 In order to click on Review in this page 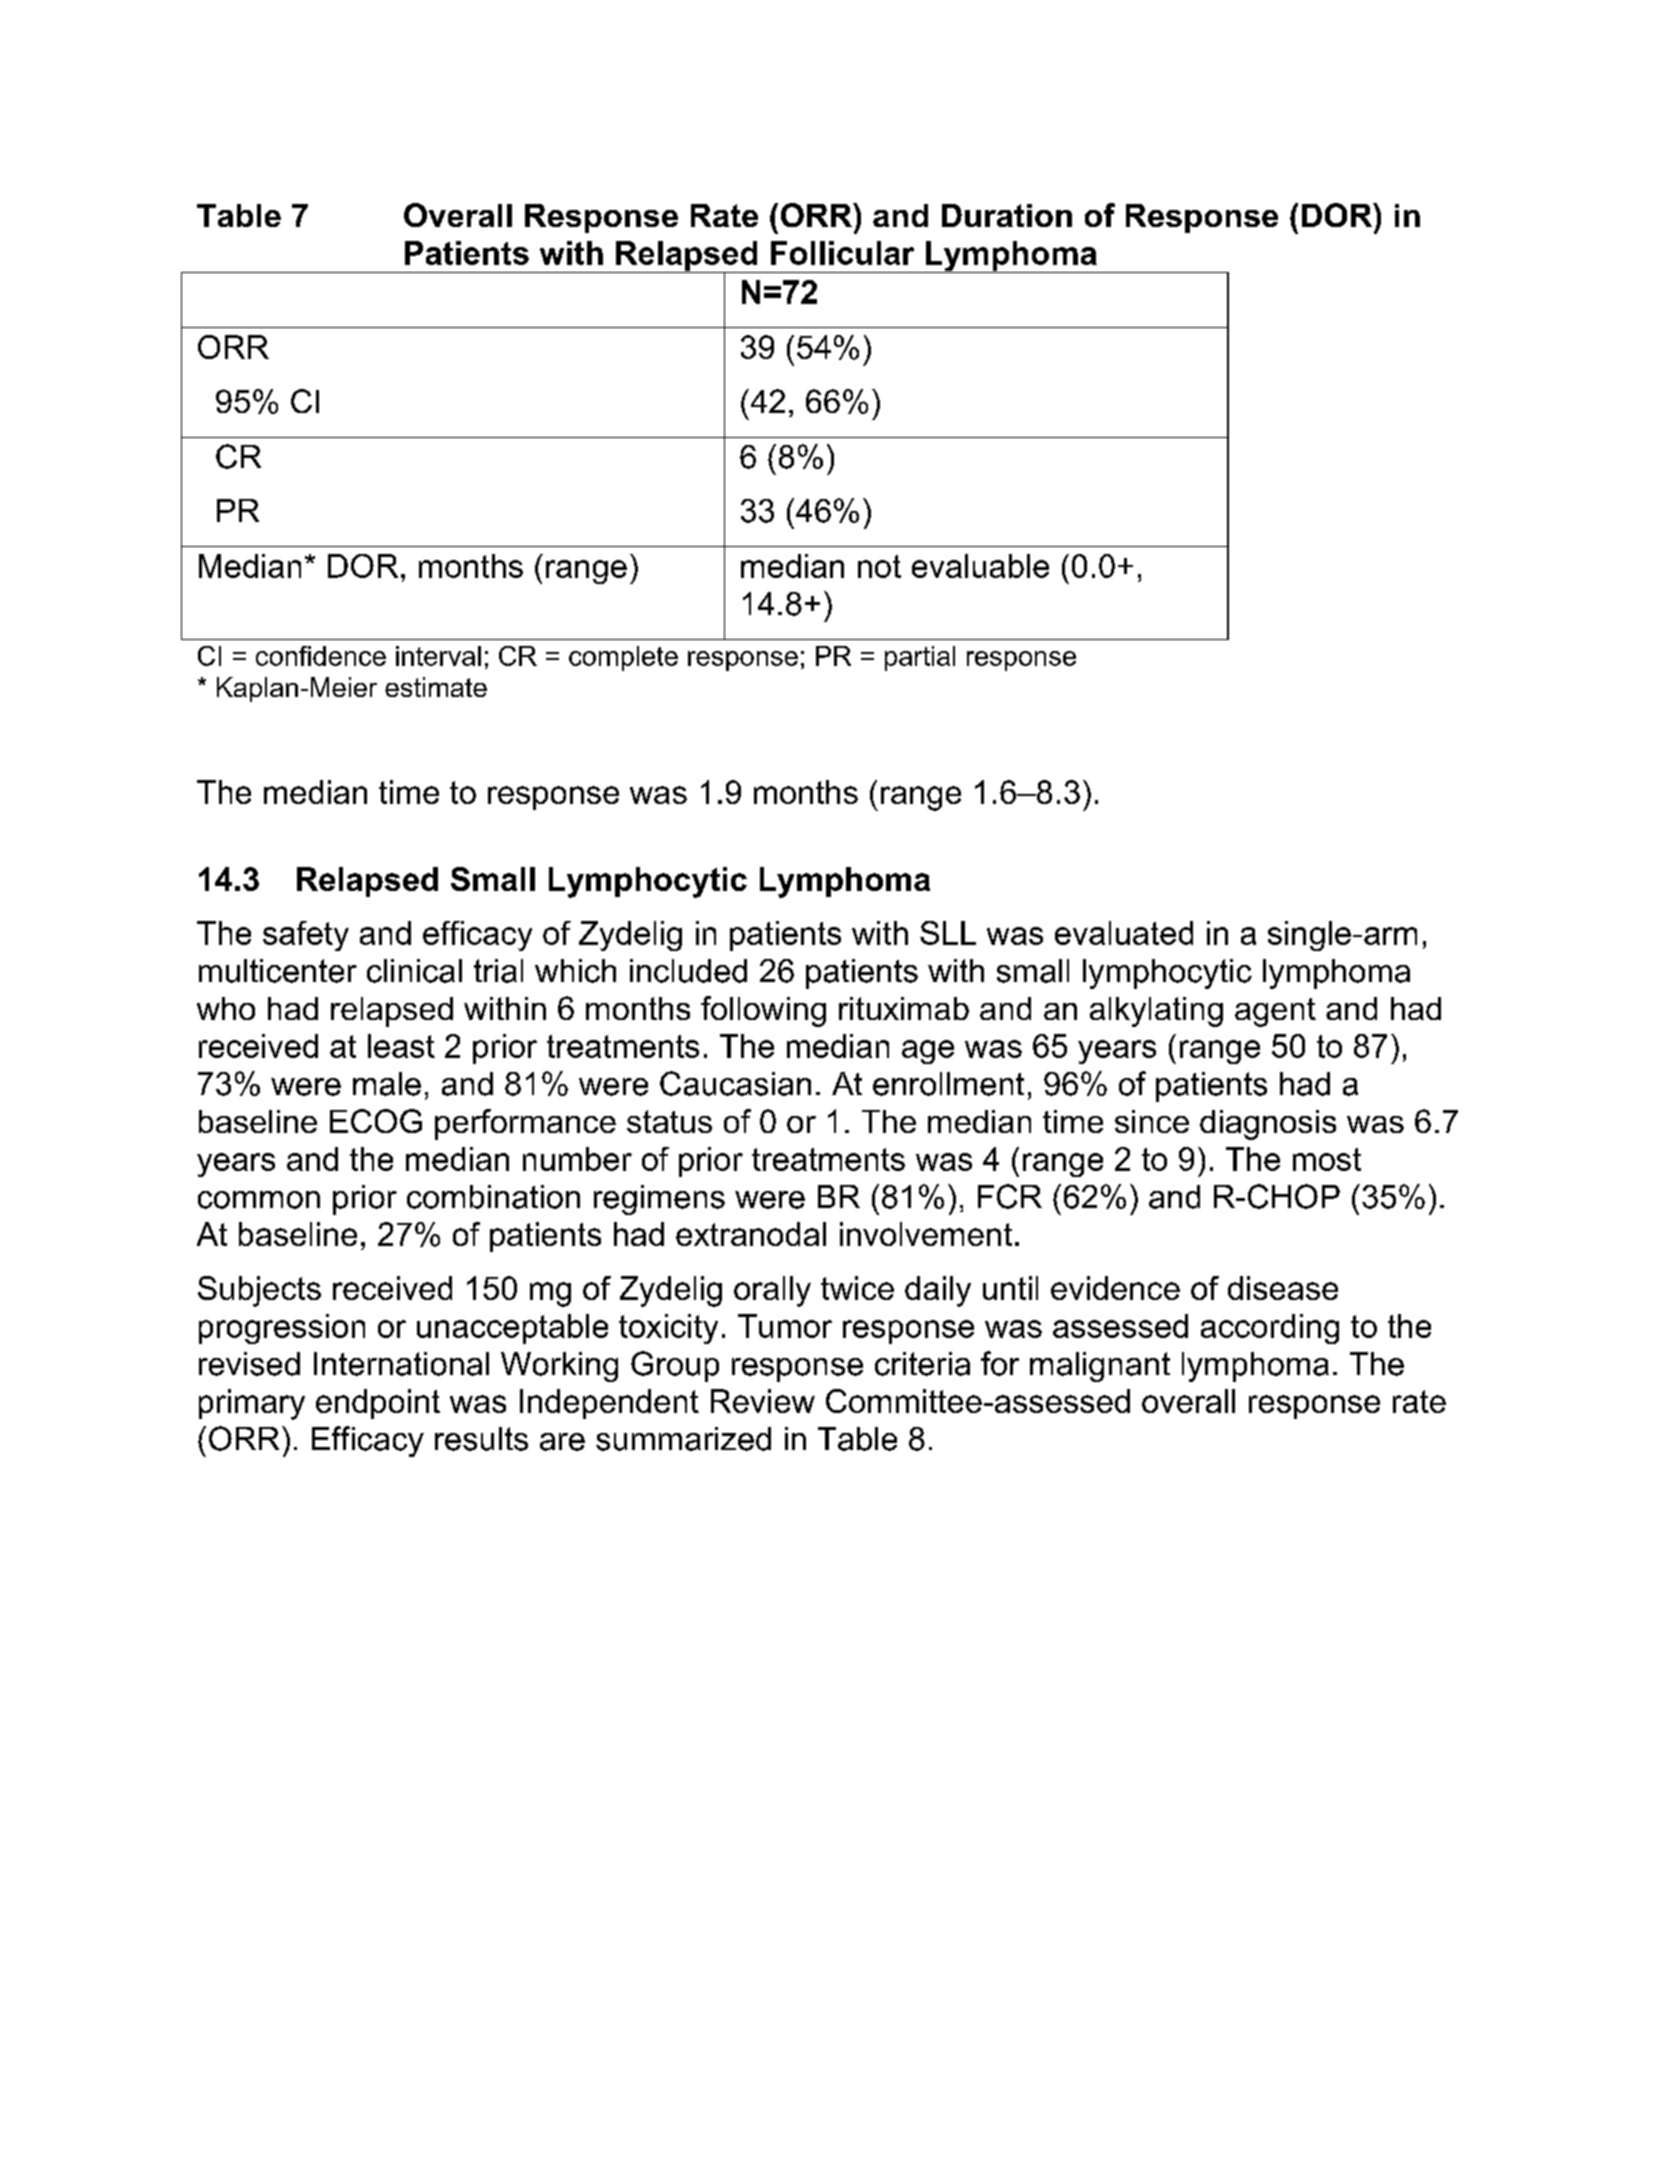, I will do `click(763, 1401)`.
